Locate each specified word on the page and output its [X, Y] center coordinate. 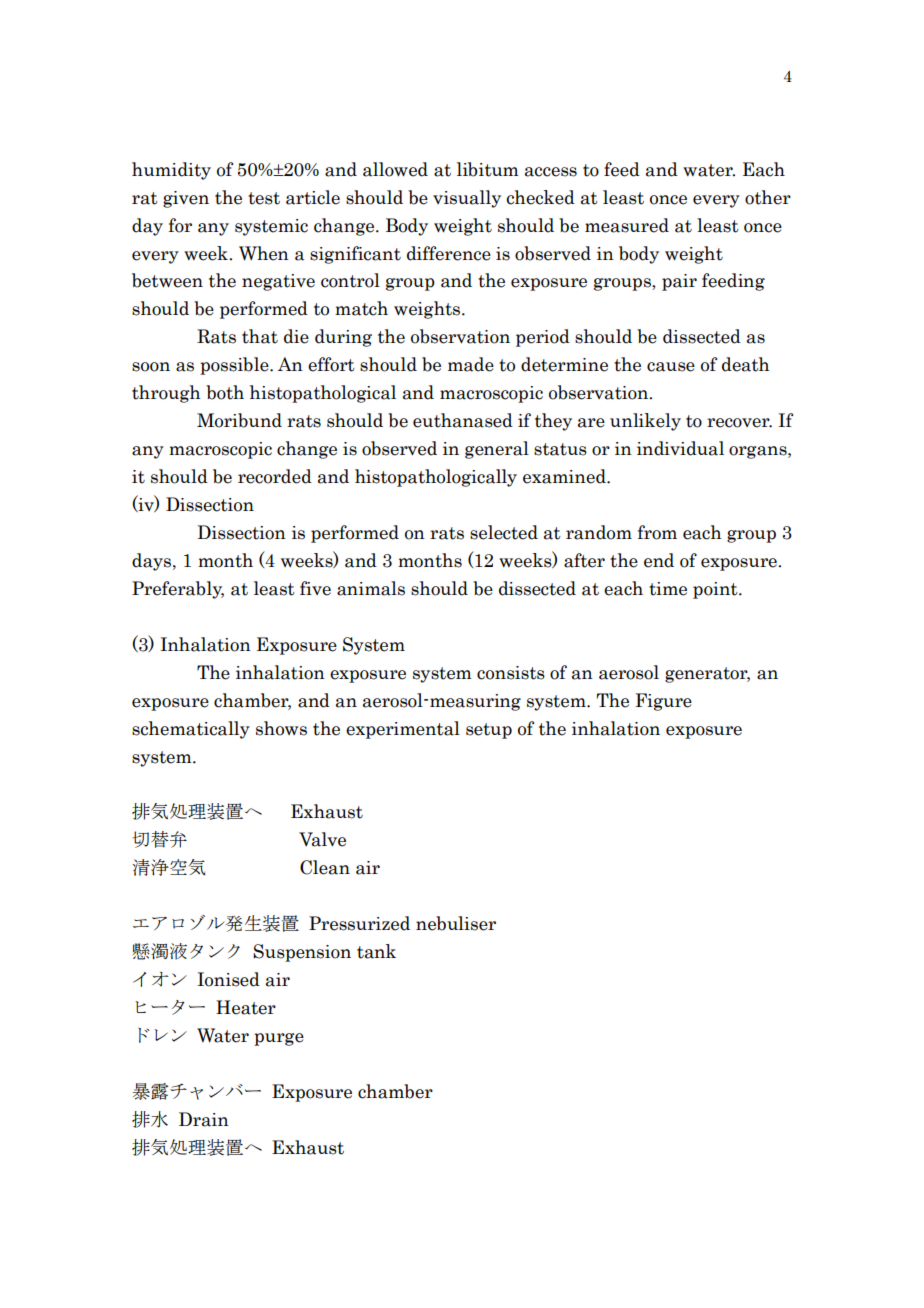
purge [279, 1039]
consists [511, 673]
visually [467, 199]
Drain [204, 1119]
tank [376, 951]
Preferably [178, 590]
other [768, 197]
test [264, 198]
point [716, 590]
